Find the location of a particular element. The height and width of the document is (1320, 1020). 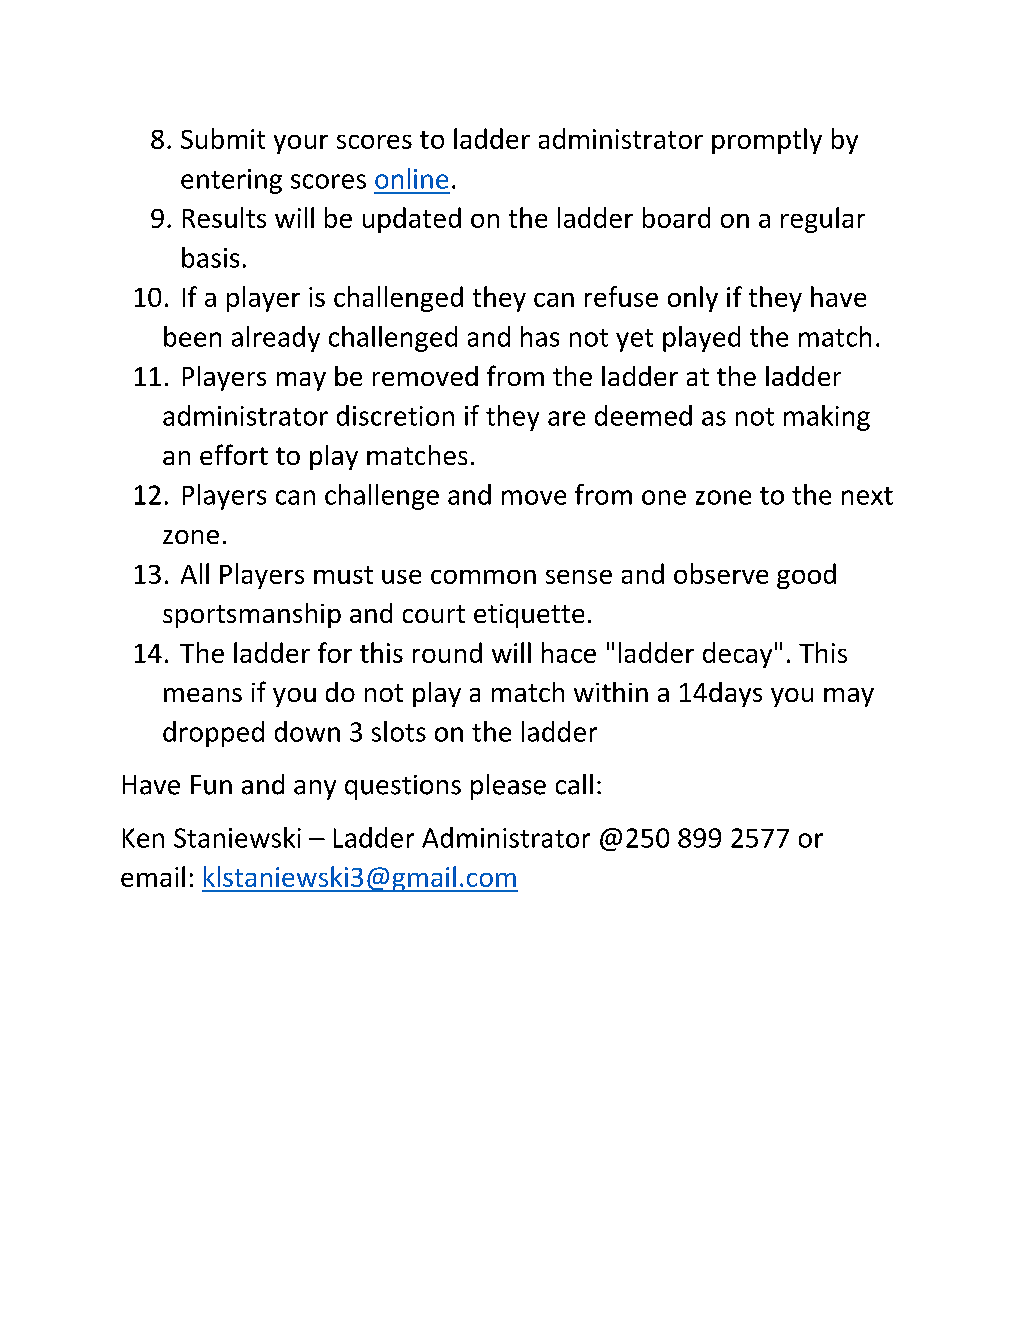

online is located at coordinates (411, 178).
